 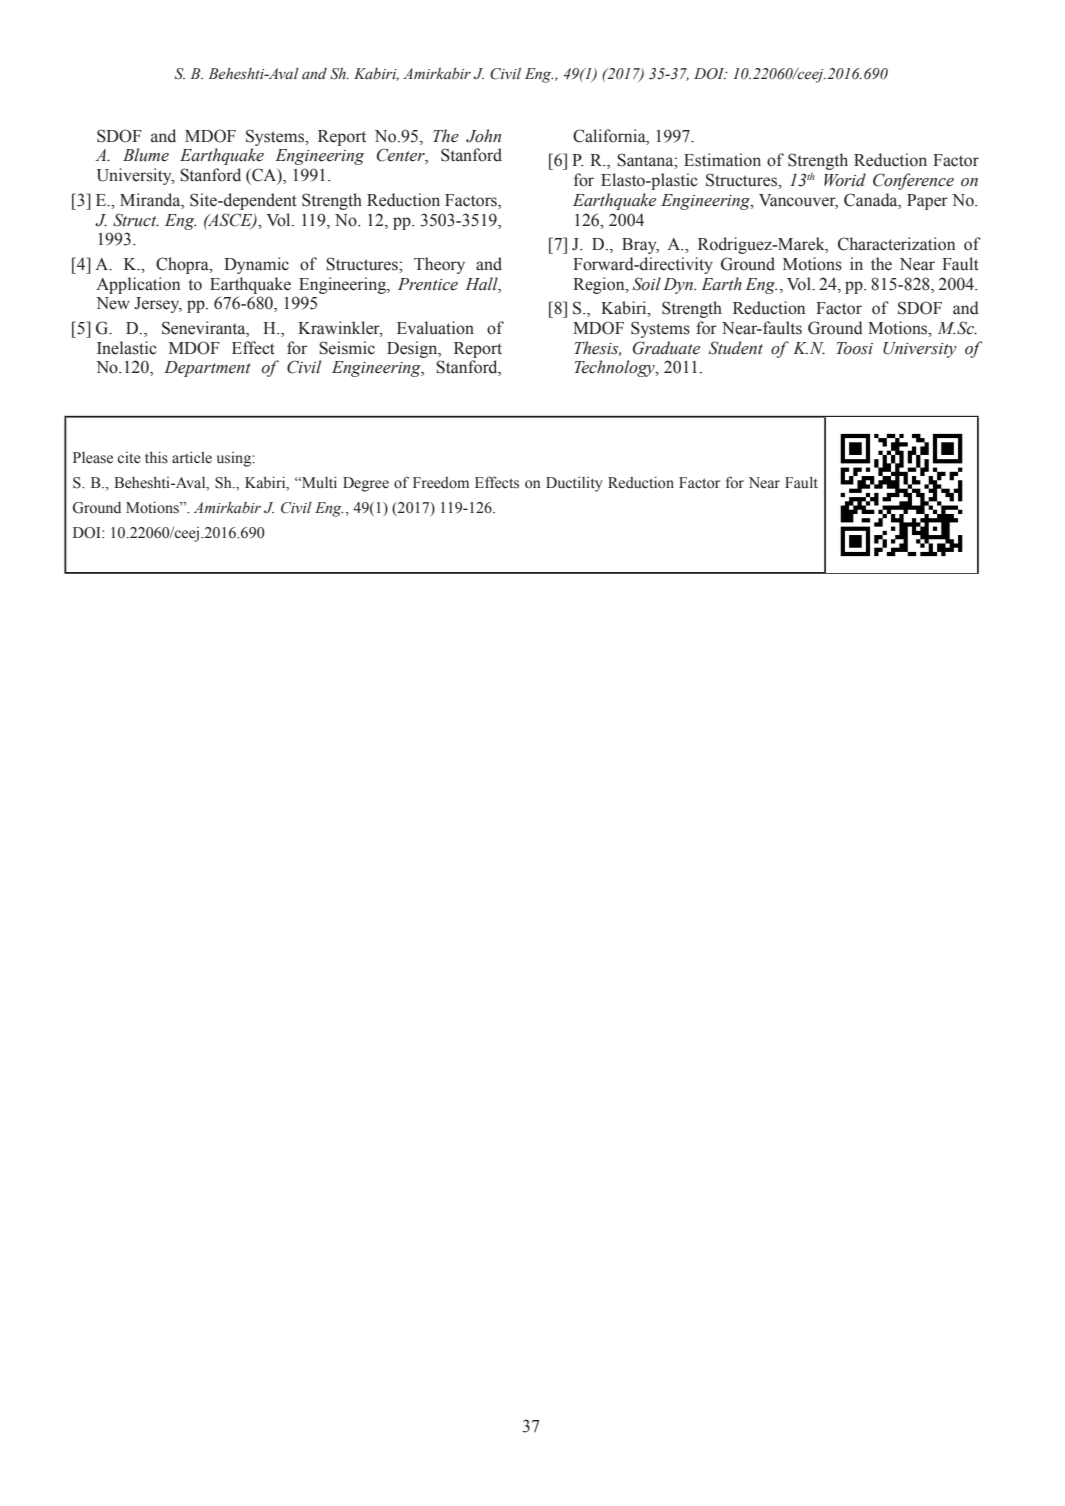 I want to click on Blume, so click(x=146, y=155).
